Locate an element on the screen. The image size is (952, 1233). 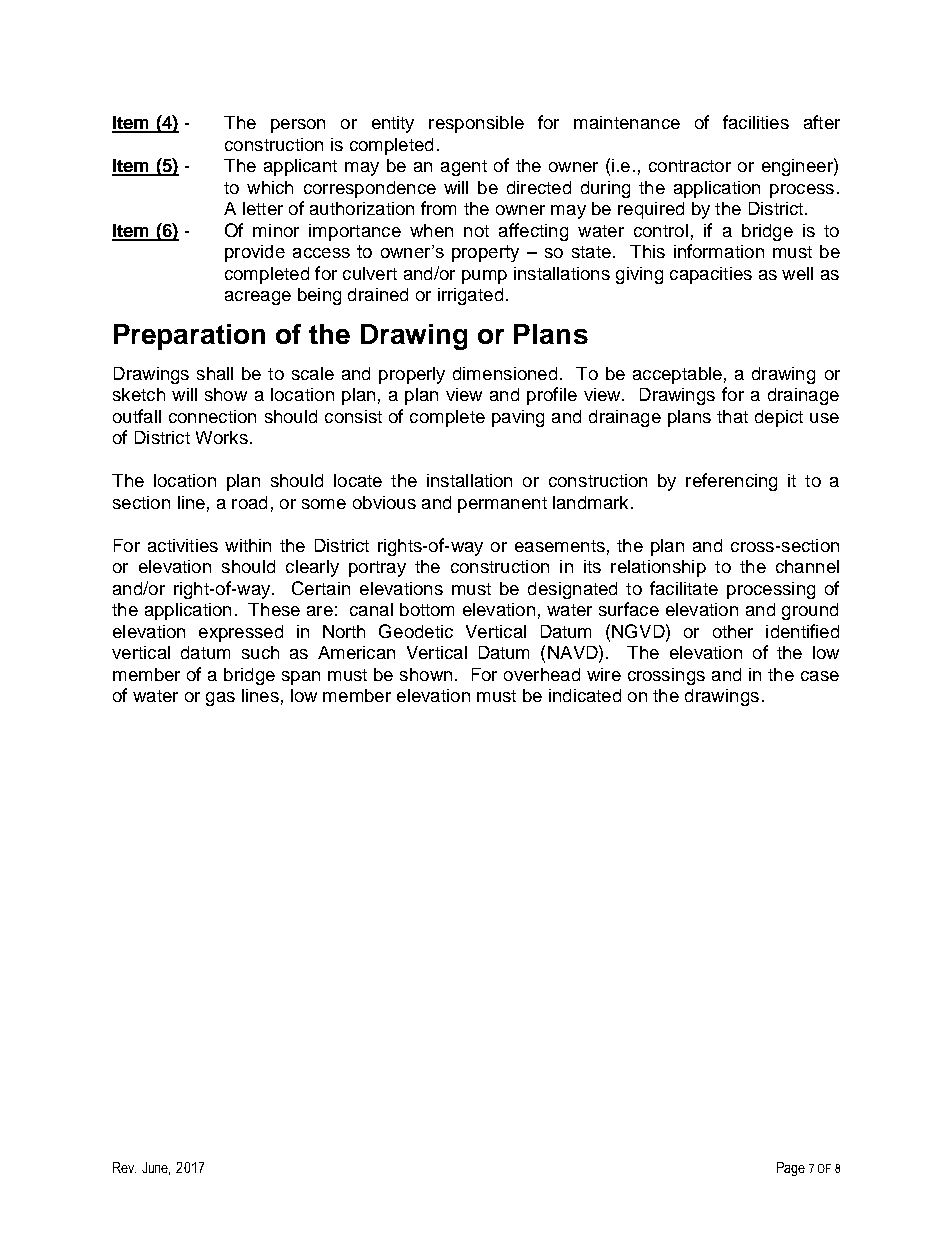
agent is located at coordinates (464, 168).
